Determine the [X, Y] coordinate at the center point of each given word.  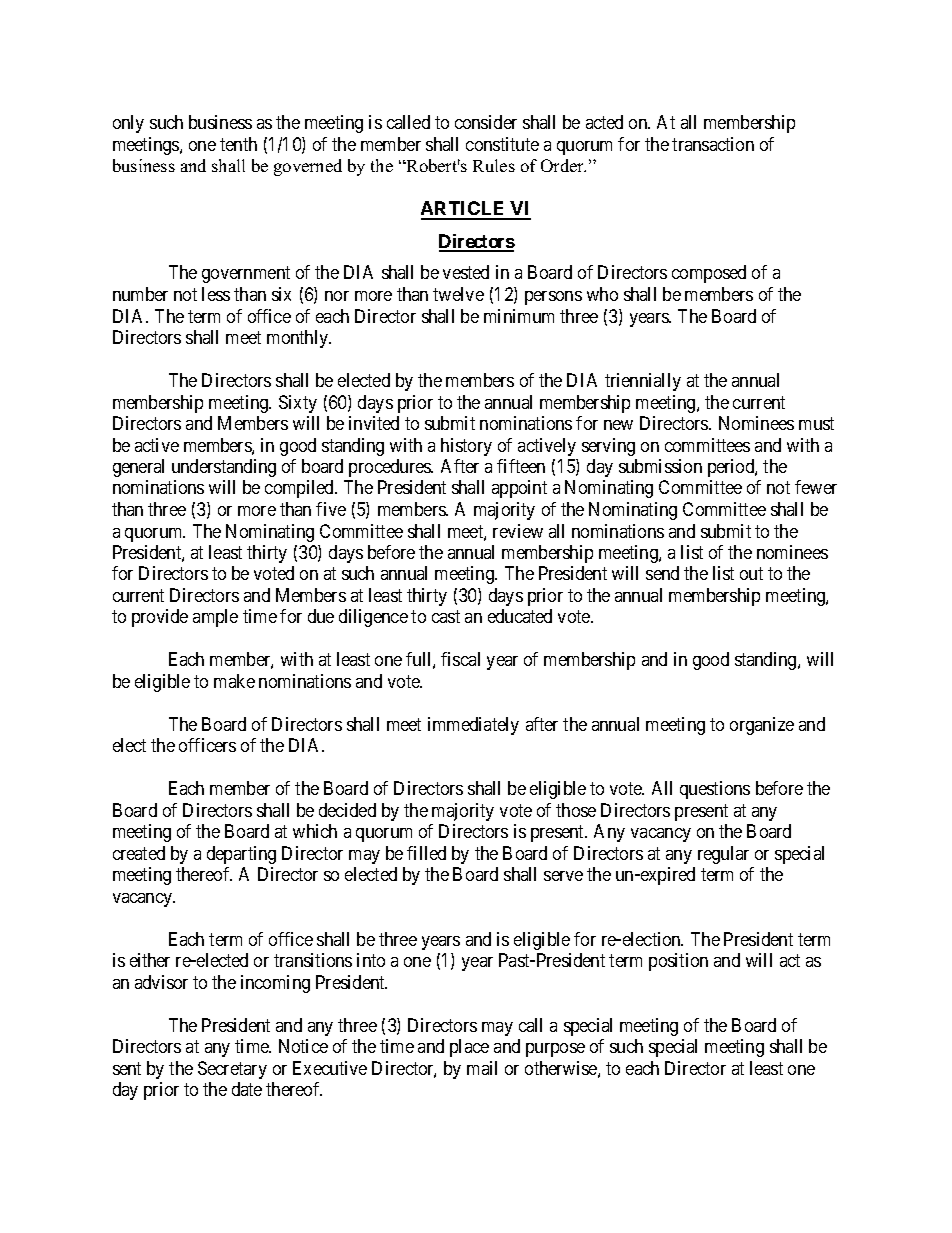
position [678, 962]
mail [482, 1068]
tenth [238, 144]
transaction [713, 144]
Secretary [232, 1070]
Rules [494, 165]
